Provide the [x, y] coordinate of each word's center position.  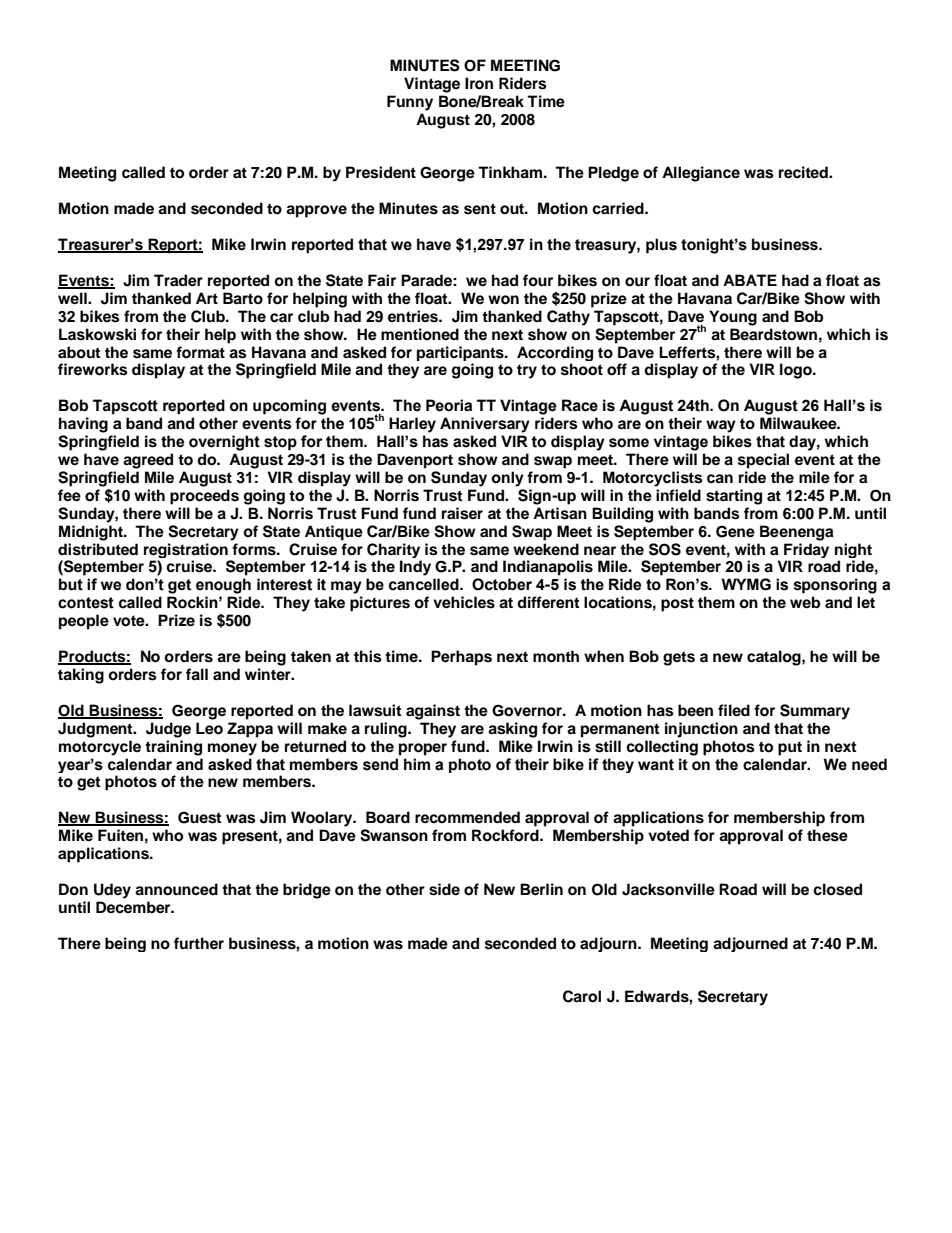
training [173, 748]
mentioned [420, 334]
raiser [462, 513]
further [199, 943]
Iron [479, 83]
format [200, 352]
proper [423, 749]
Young [733, 318]
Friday [806, 550]
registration [187, 552]
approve [316, 211]
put [790, 748]
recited [804, 172]
